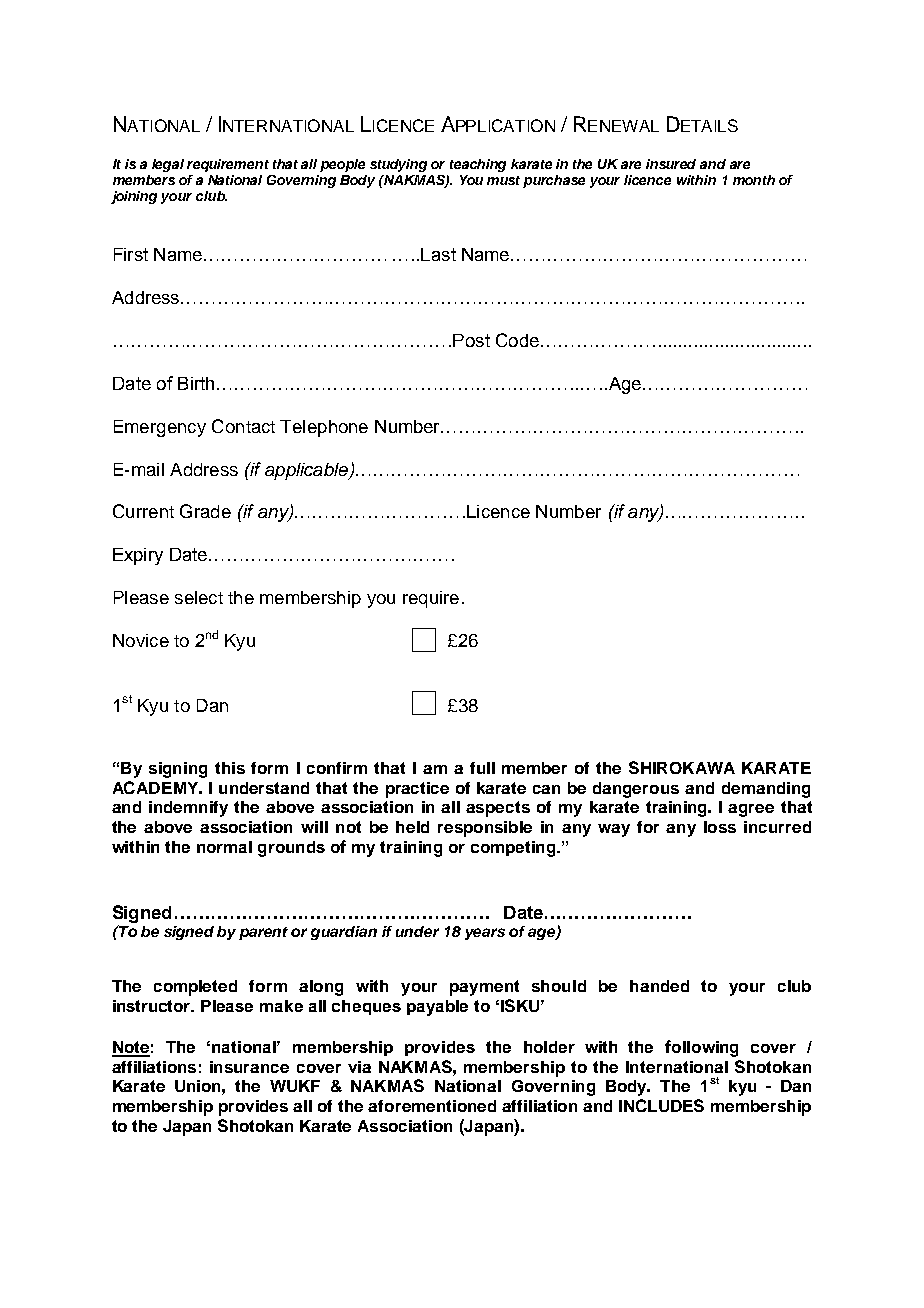  Describe the element at coordinates (701, 1048) in the screenshot. I see `following` at that location.
